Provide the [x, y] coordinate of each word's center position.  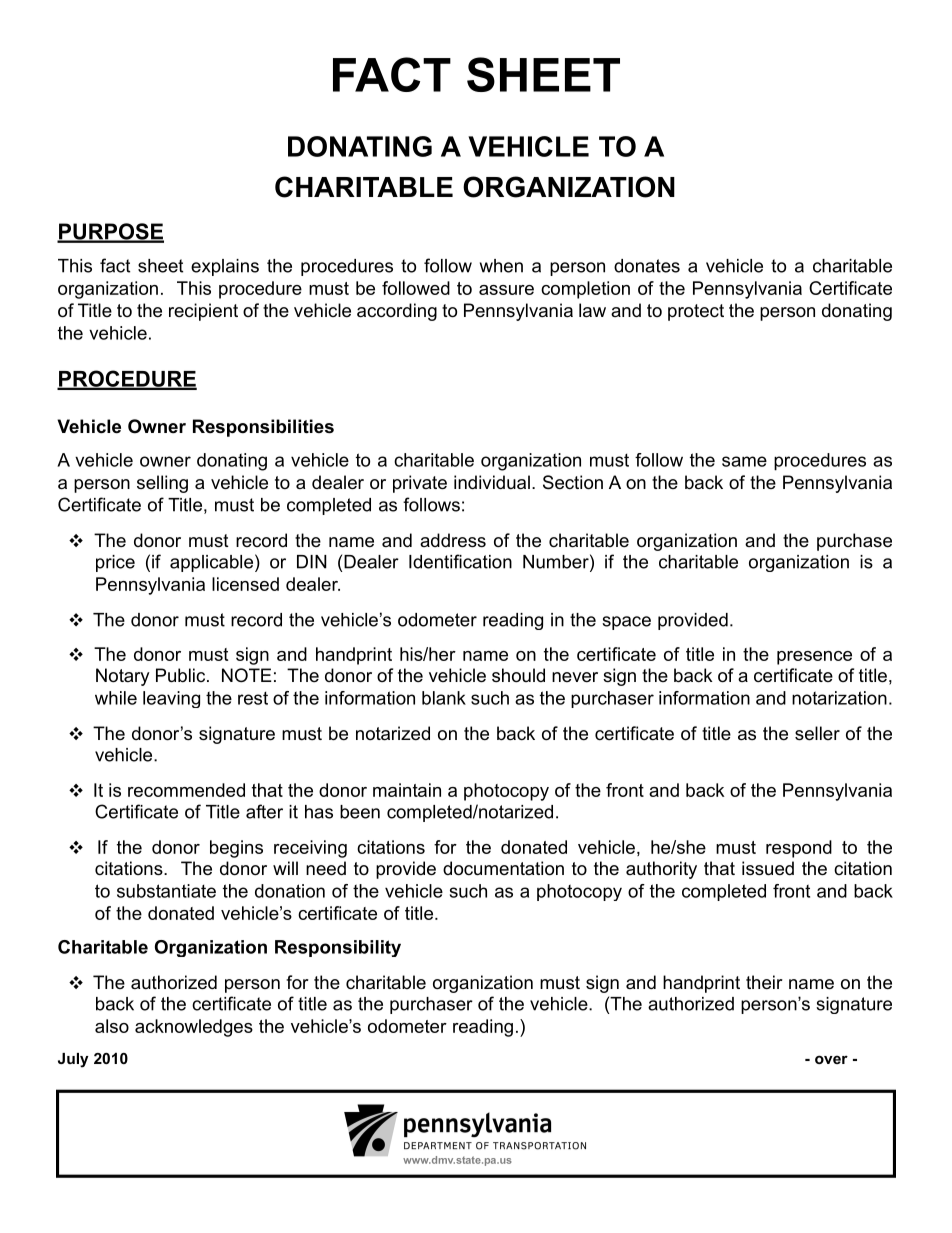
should [518, 675]
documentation [503, 868]
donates [647, 266]
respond [799, 849]
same [744, 461]
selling [162, 484]
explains [225, 267]
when [501, 266]
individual [492, 482]
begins [236, 849]
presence [814, 658]
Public [182, 675]
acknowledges [194, 1028]
